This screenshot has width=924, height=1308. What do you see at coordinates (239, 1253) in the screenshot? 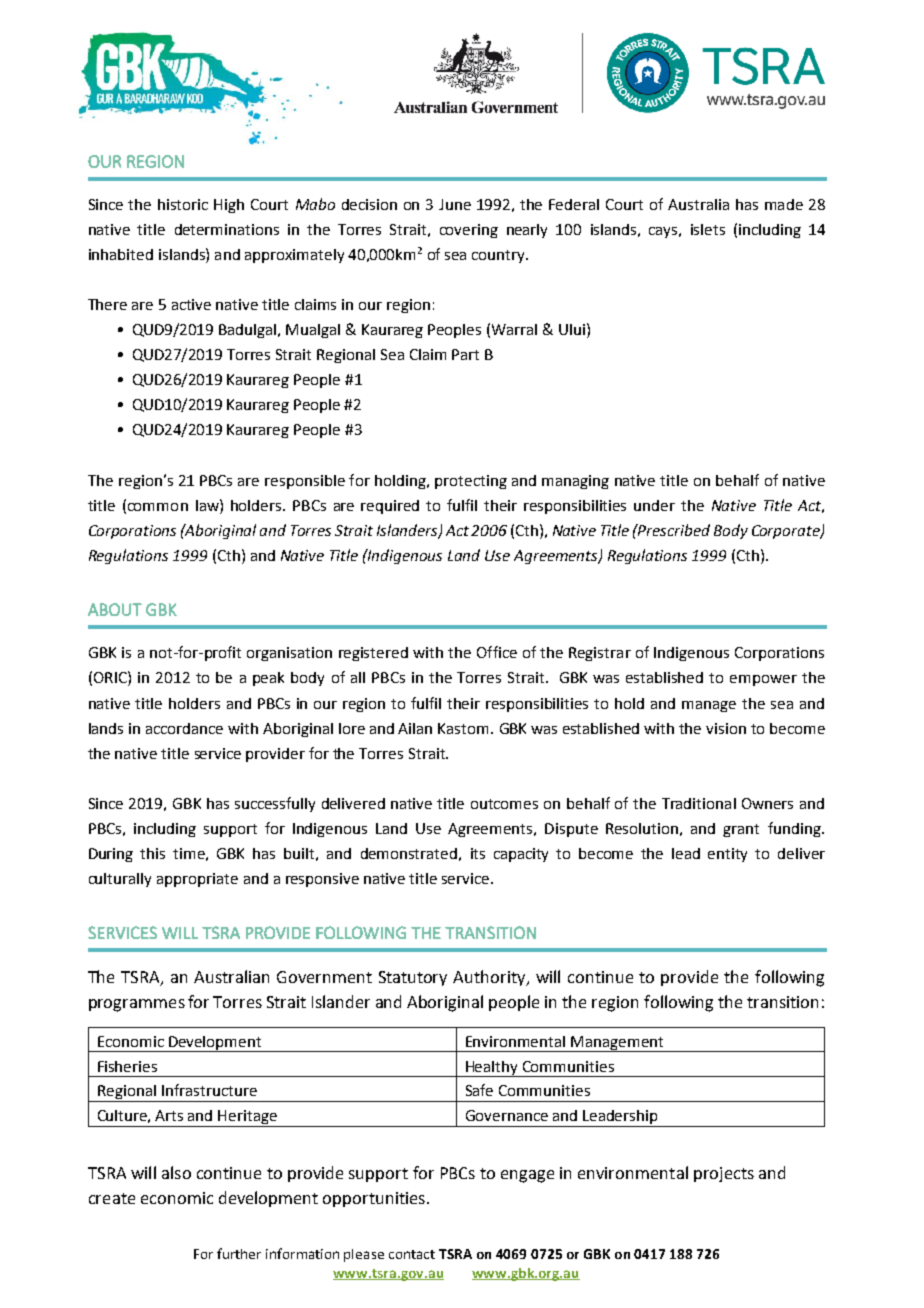
I see `further` at bounding box center [239, 1253].
